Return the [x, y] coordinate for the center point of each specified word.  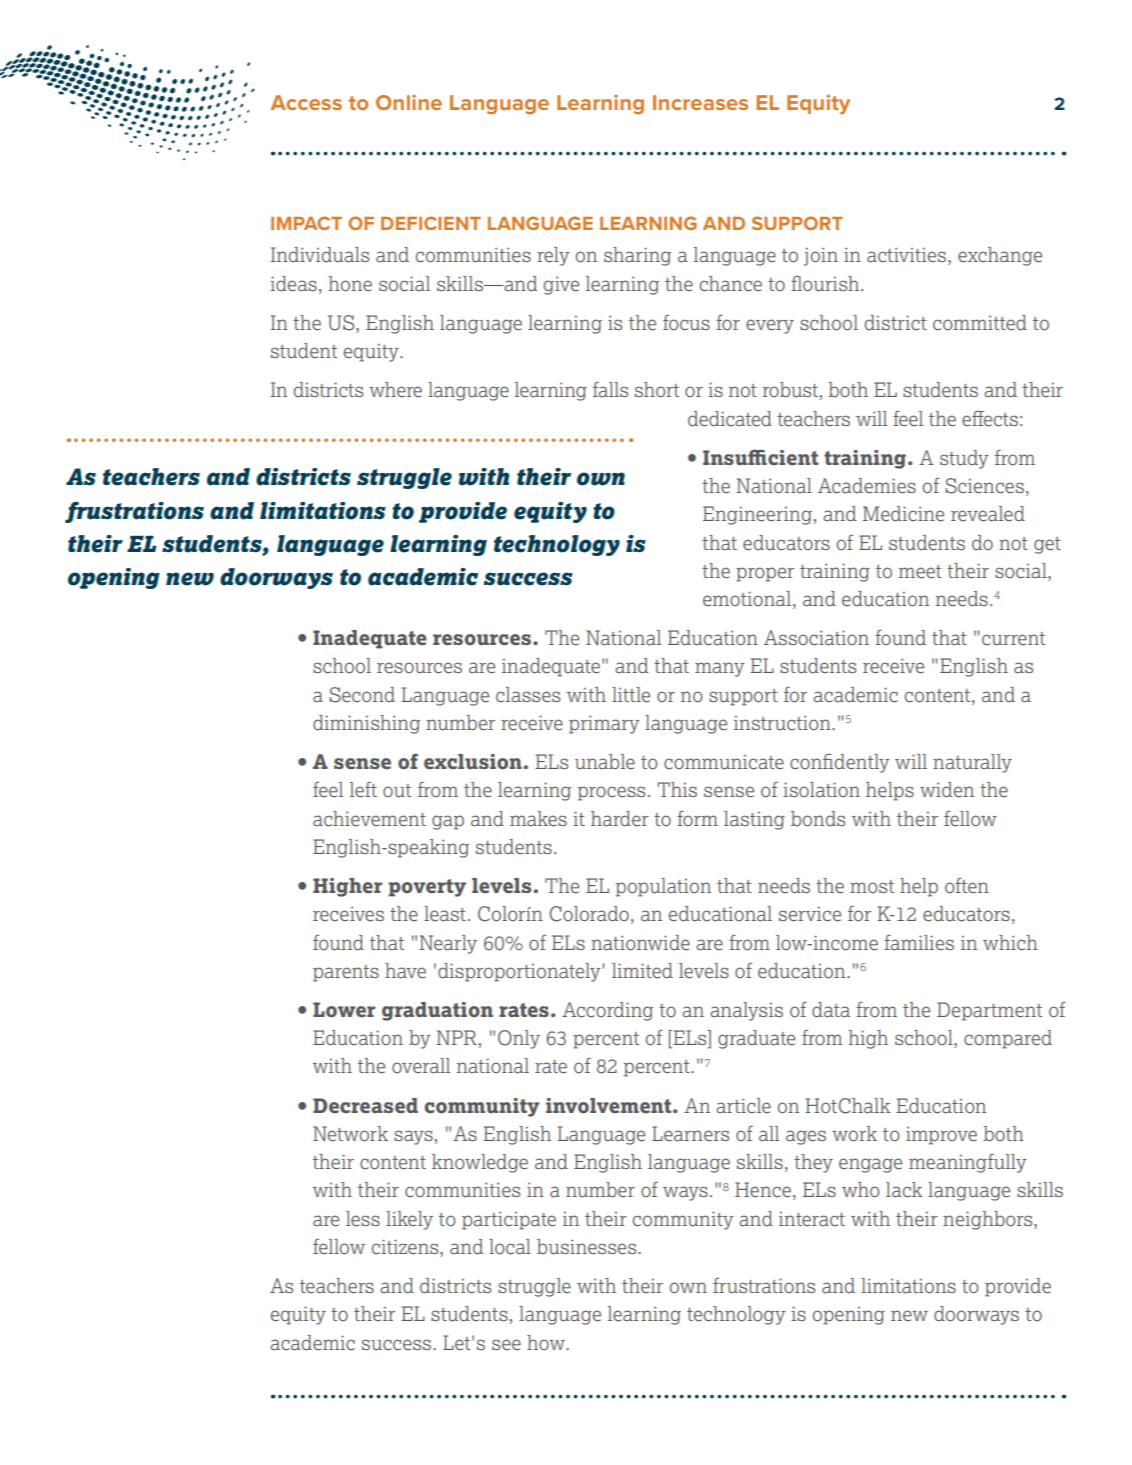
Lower [344, 1010]
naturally [972, 763]
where [395, 390]
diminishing [366, 724]
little [631, 695]
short [657, 389]
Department [989, 1011]
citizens [406, 1248]
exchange [1000, 256]
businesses [588, 1247]
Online [409, 102]
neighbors [989, 1220]
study [964, 459]
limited [642, 971]
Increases [700, 102]
